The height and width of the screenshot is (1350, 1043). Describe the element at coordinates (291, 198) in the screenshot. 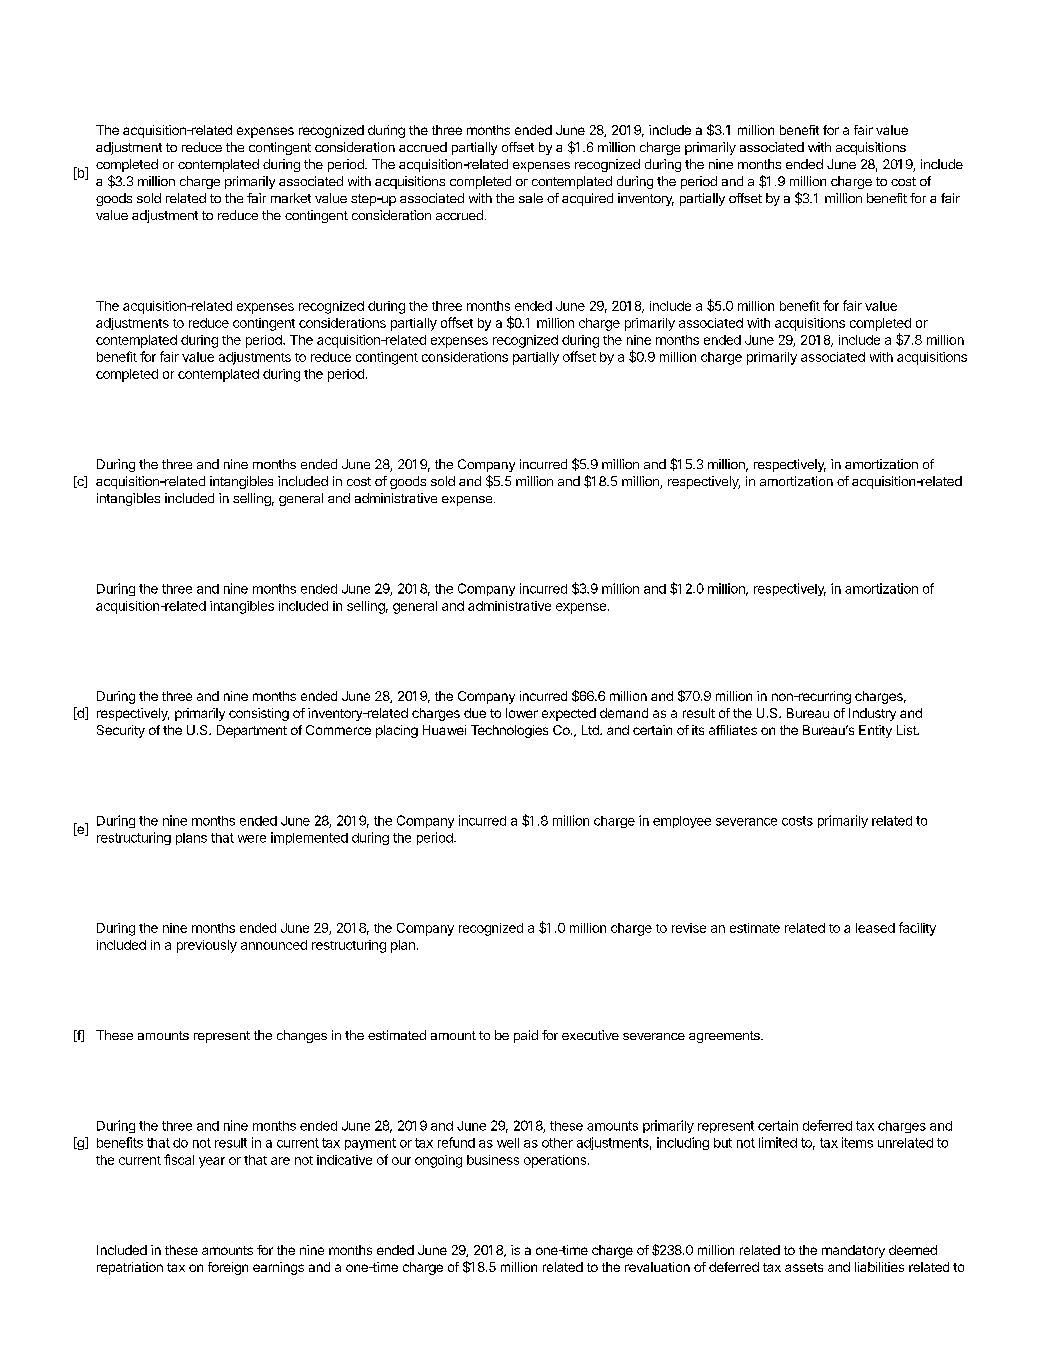

I see `market` at that location.
